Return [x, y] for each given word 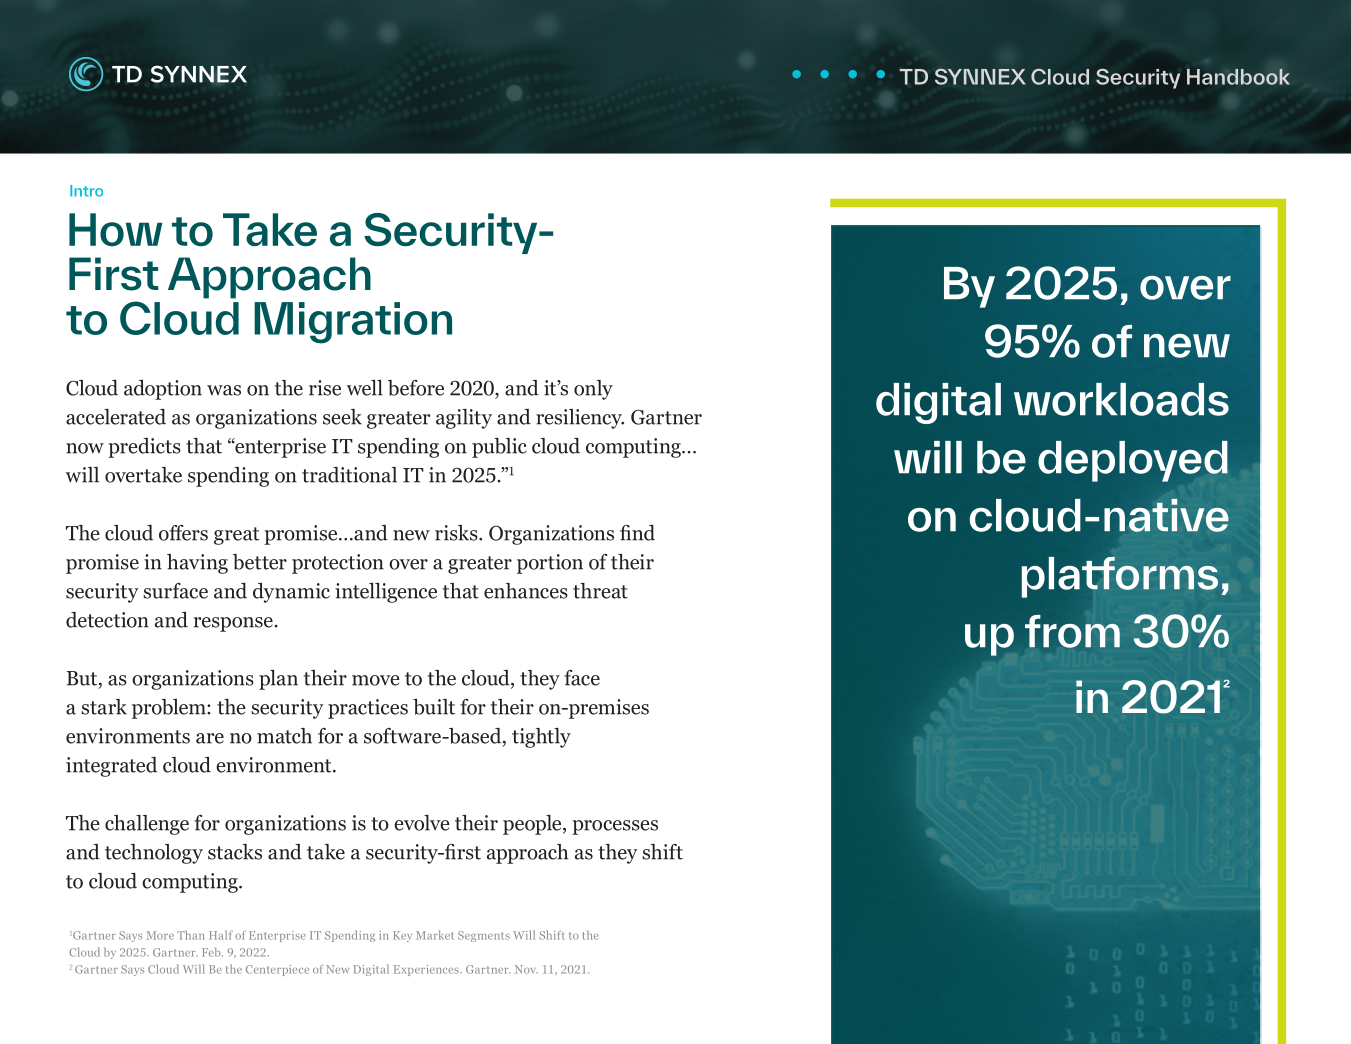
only [593, 390]
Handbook [1238, 77]
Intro [86, 191]
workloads [1121, 399]
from [1072, 631]
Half [221, 935]
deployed [1133, 461]
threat [600, 591]
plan [278, 680]
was [224, 390]
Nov [526, 969]
